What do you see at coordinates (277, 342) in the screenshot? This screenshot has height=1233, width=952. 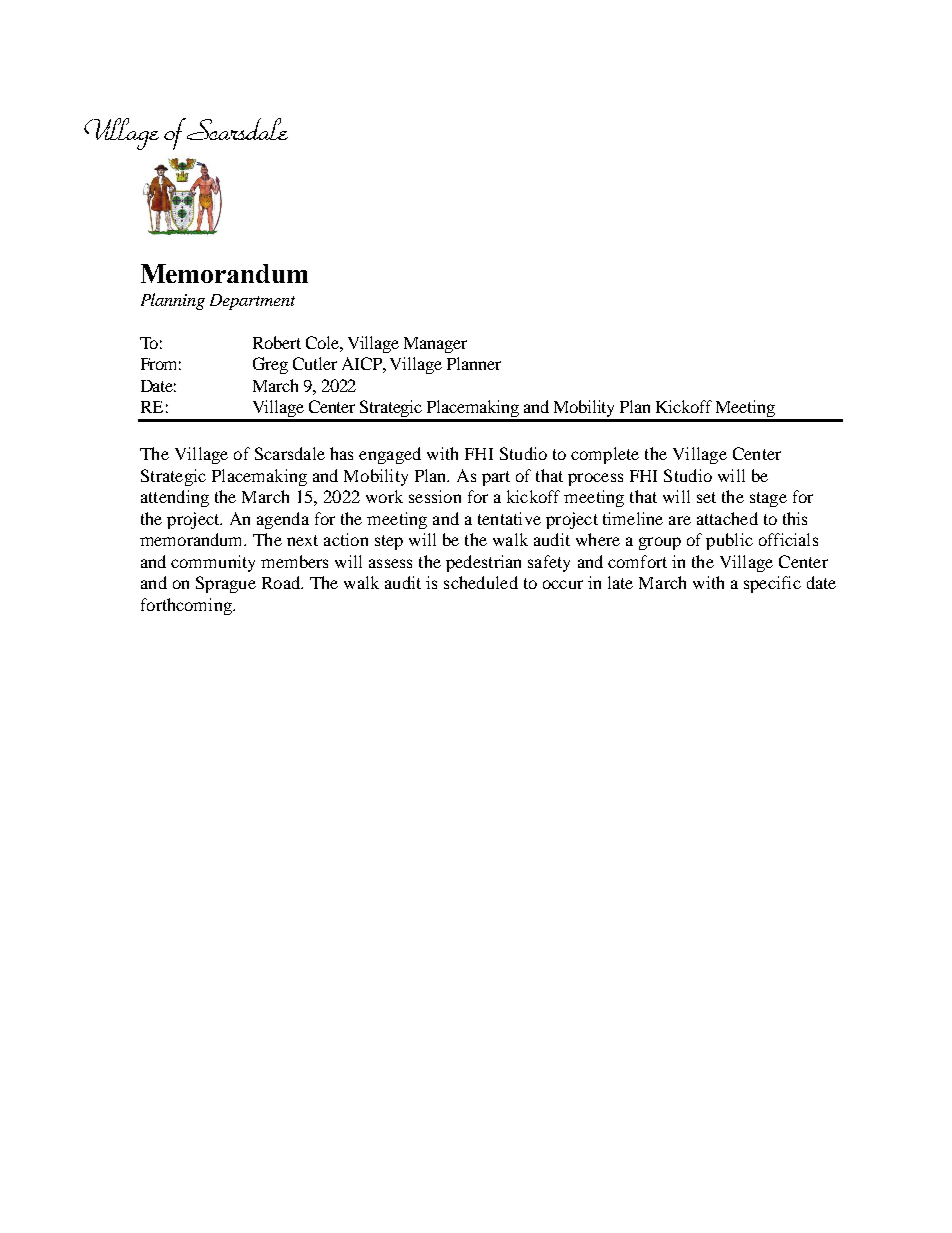 I see `Robert` at bounding box center [277, 342].
